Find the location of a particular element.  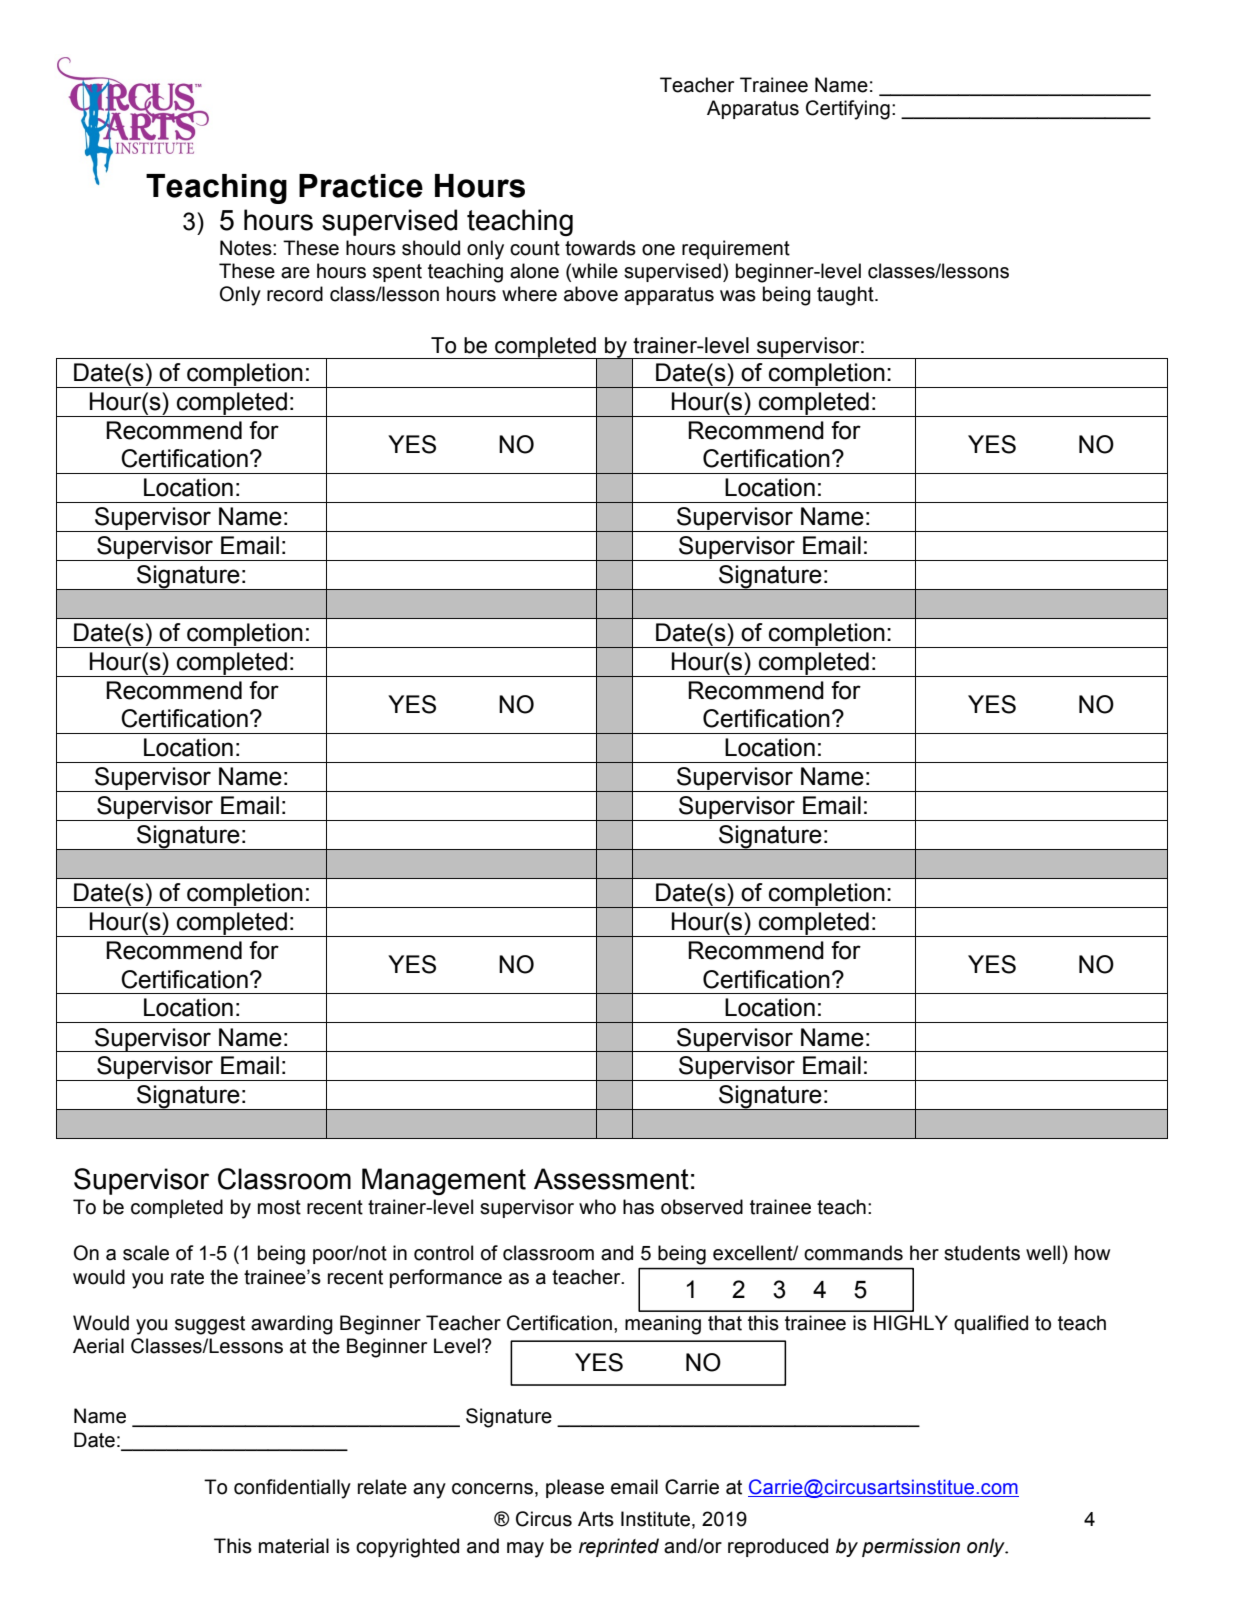

Practice is located at coordinates (361, 186).
